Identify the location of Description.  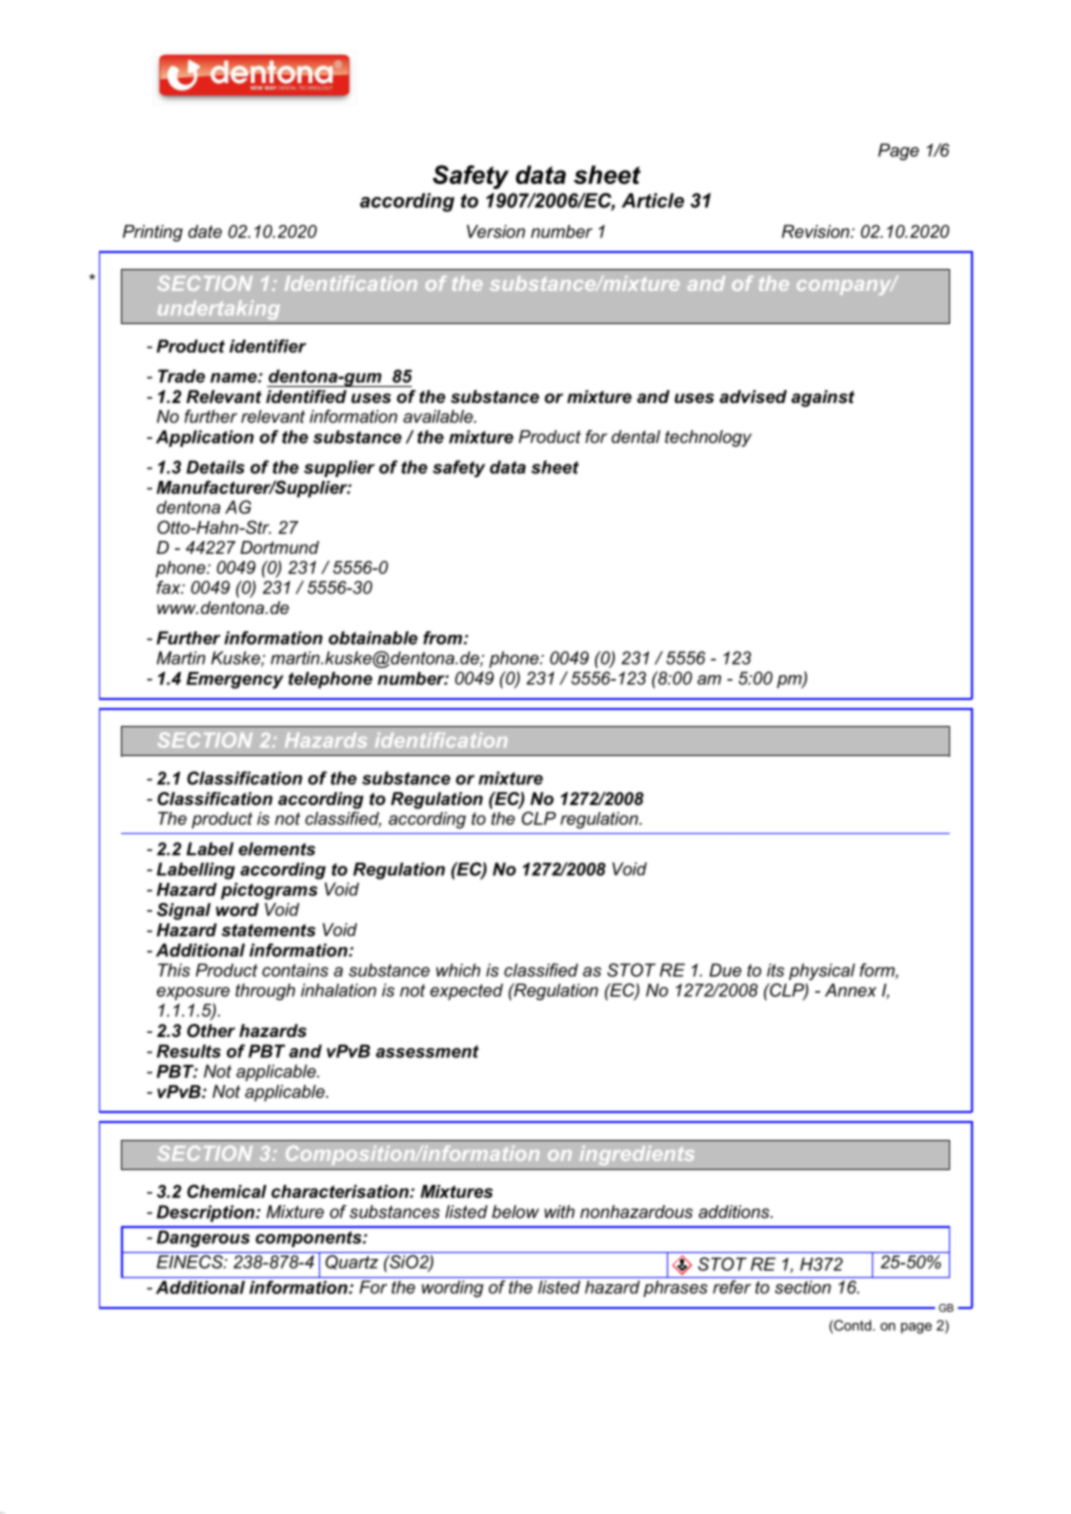
(207, 1213).
